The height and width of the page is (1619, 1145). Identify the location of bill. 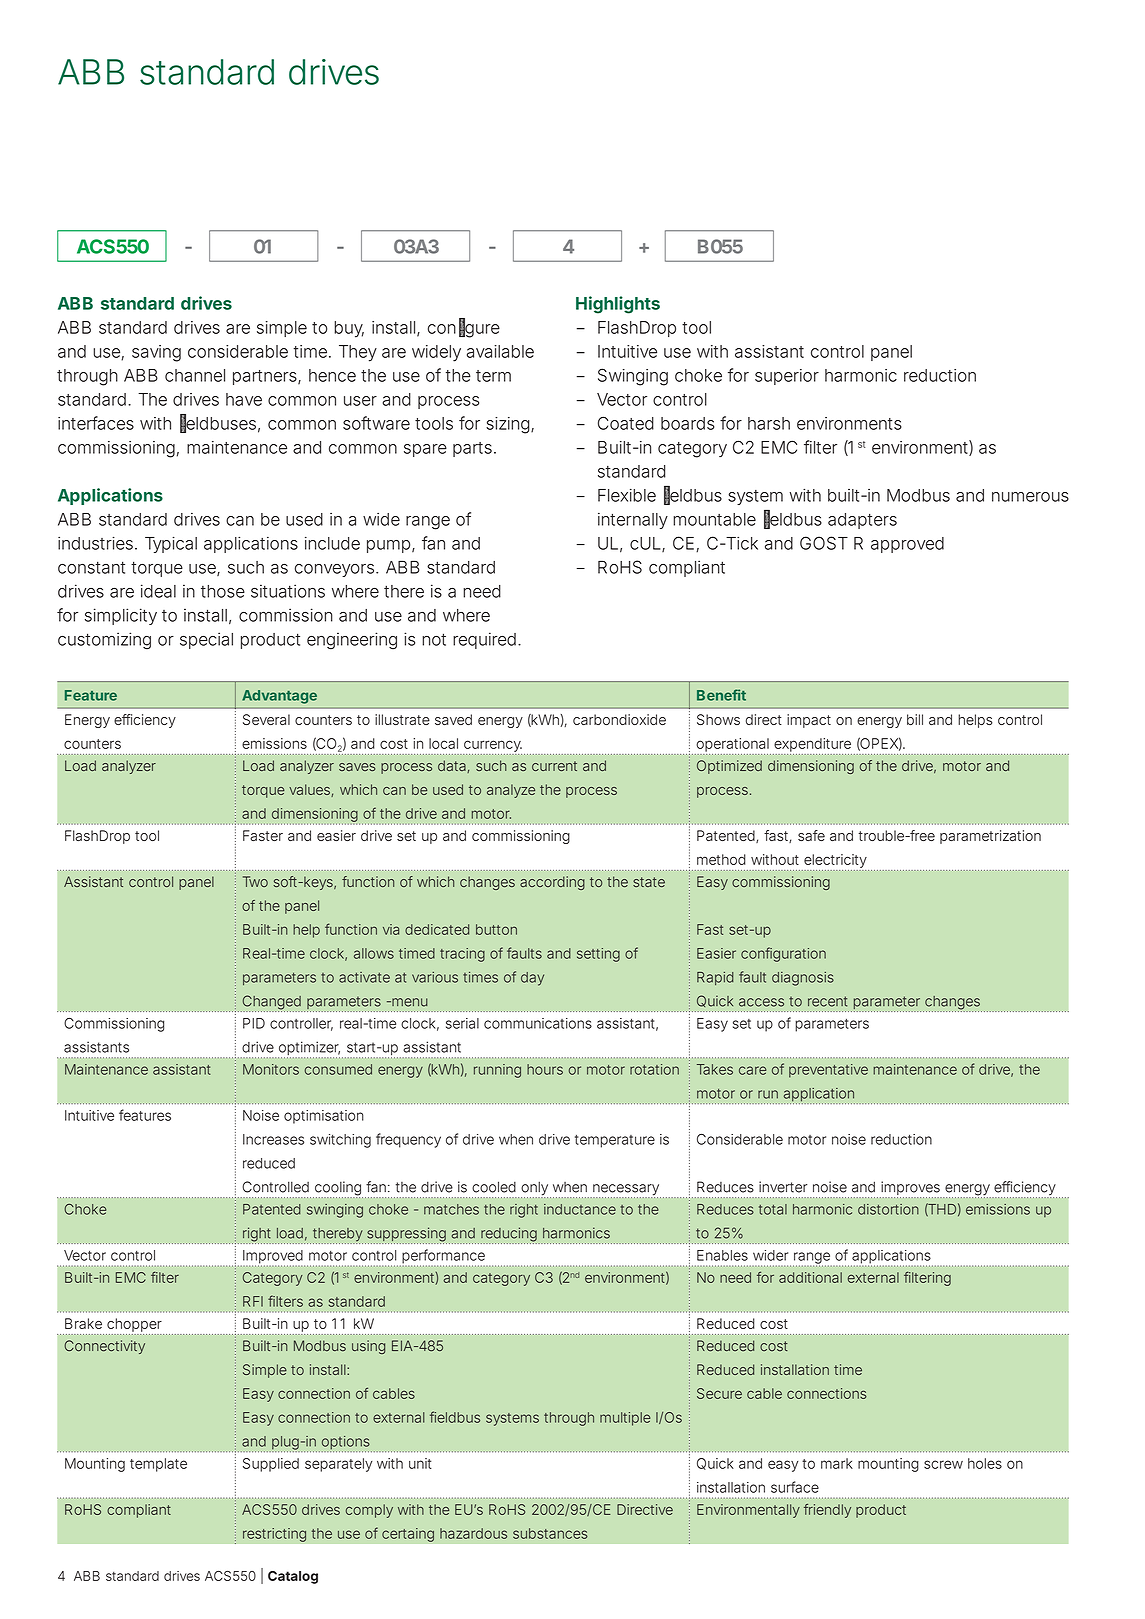
(915, 719).
